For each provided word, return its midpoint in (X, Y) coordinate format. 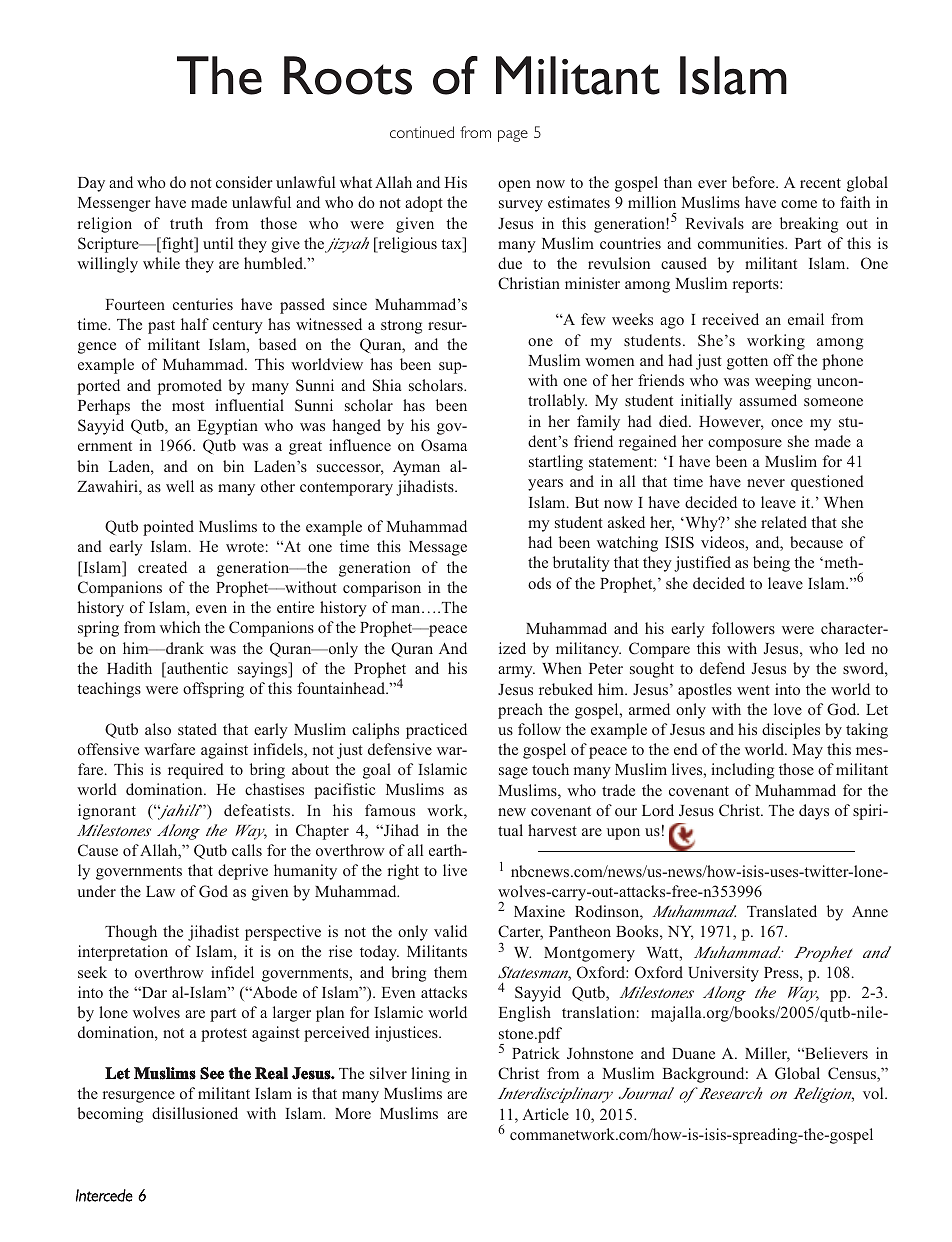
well (180, 486)
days (814, 812)
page (513, 136)
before (754, 182)
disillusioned (195, 1113)
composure (745, 445)
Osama (444, 445)
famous (390, 810)
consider (244, 182)
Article (545, 1114)
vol (874, 1093)
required (196, 771)
